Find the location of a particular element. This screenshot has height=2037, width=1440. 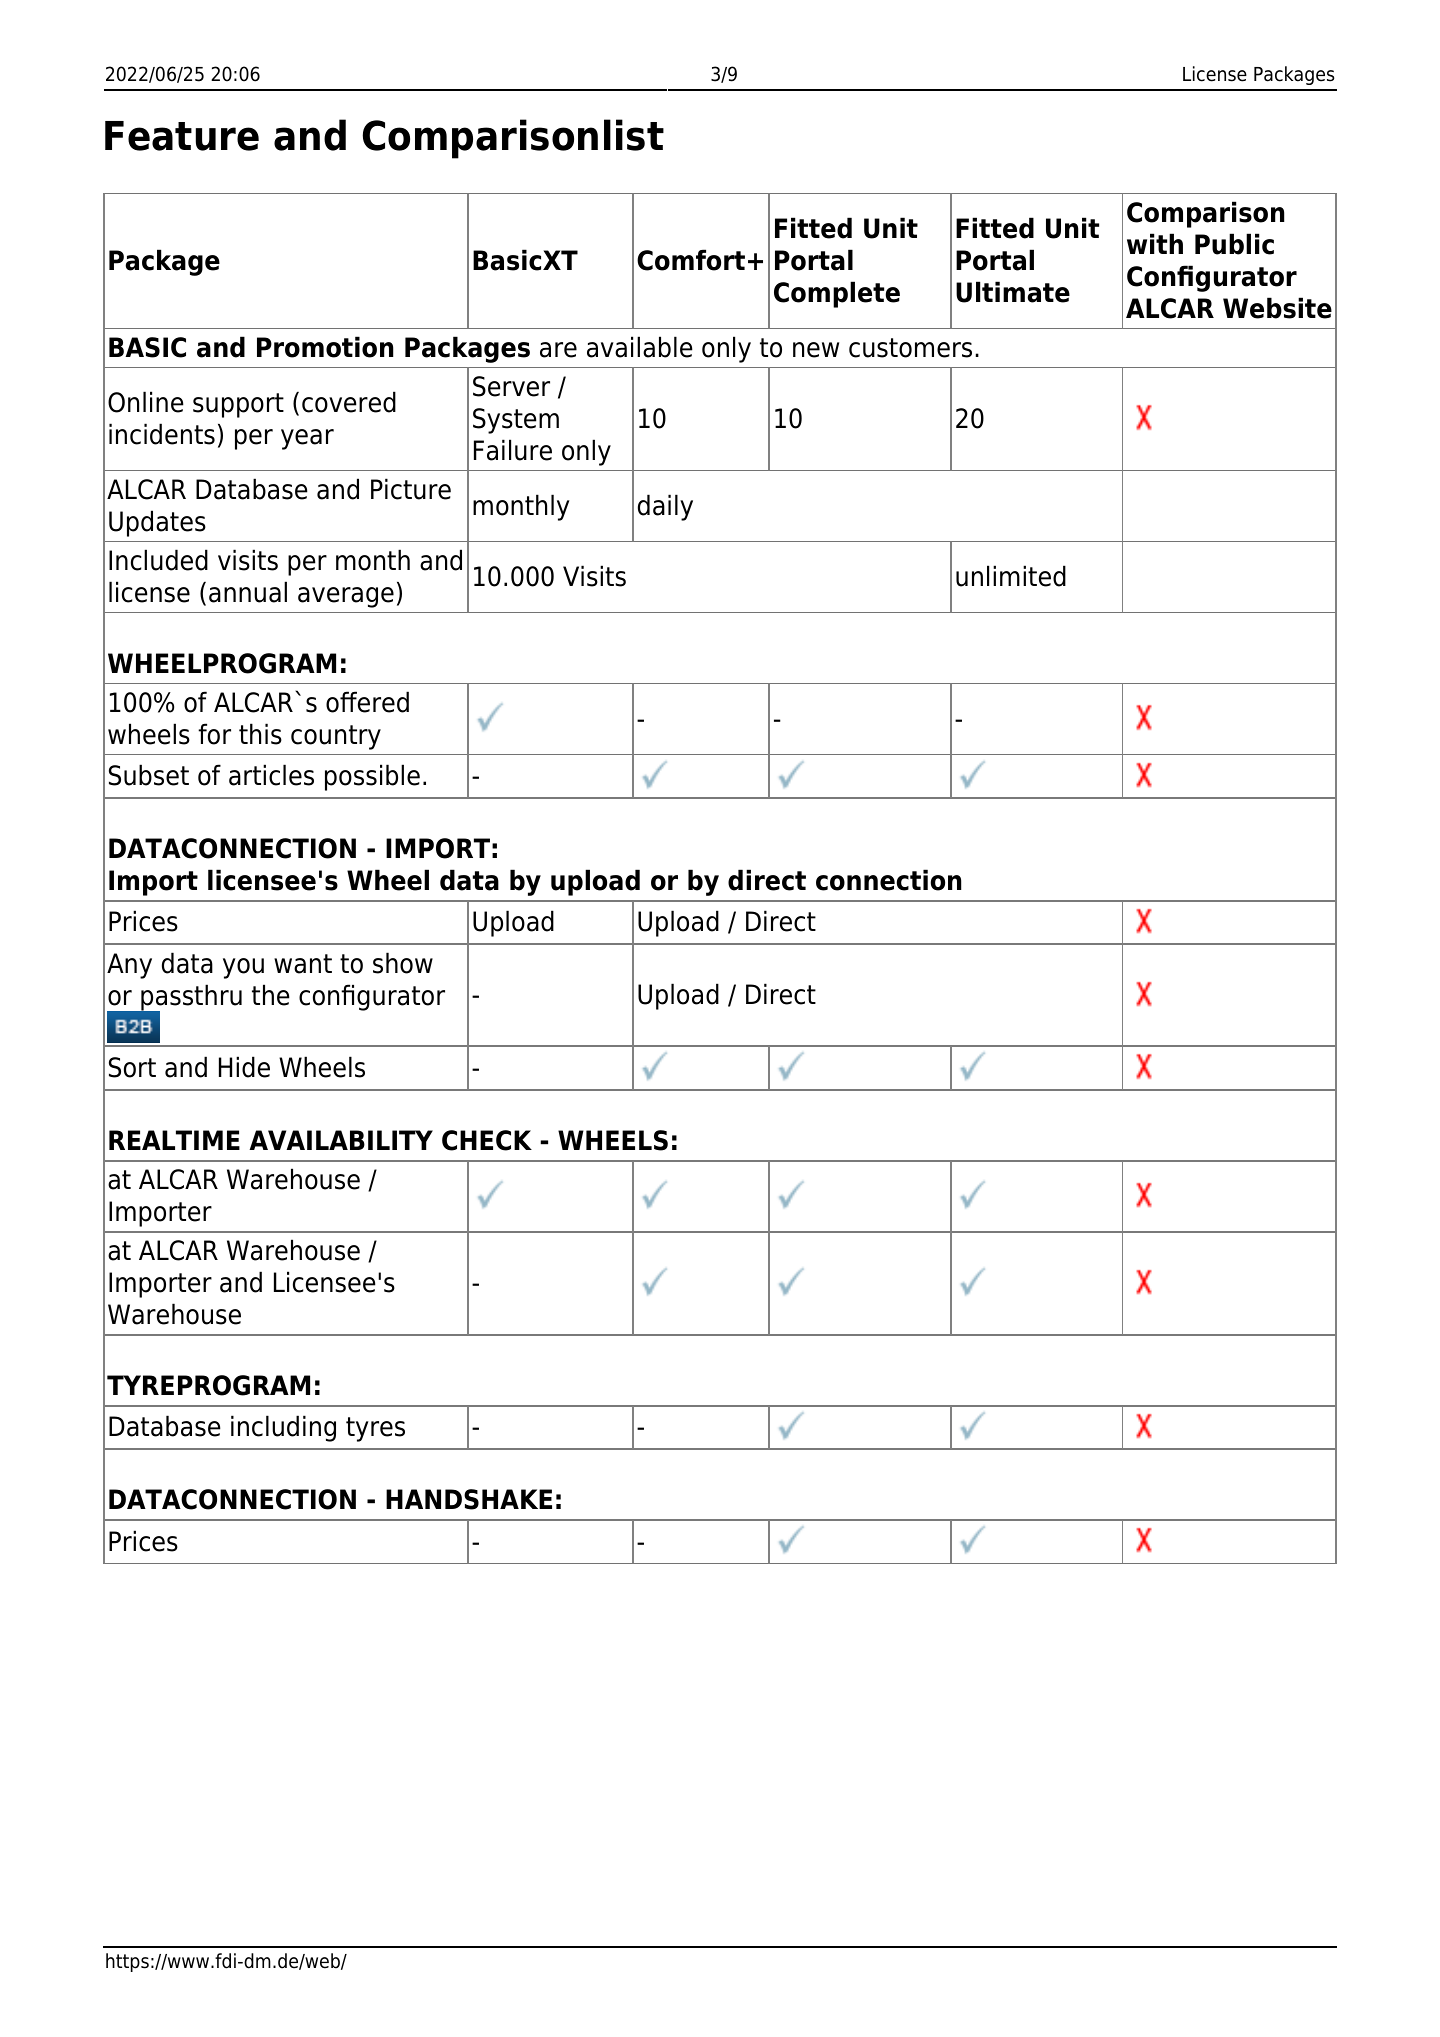

HANDSHAKE is located at coordinates (469, 1499).
